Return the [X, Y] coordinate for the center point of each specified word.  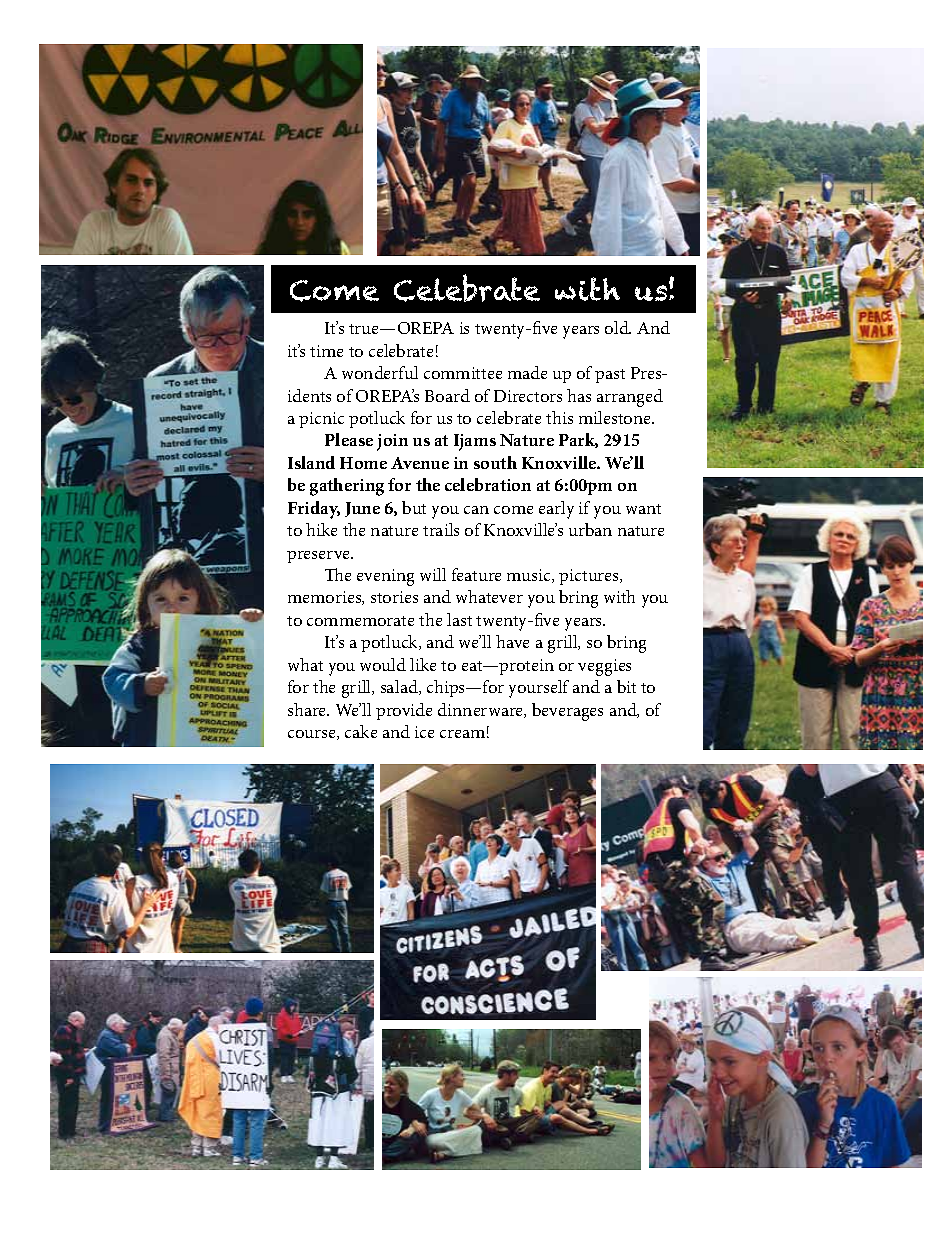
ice [424, 732]
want [643, 509]
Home [363, 463]
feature [476, 574]
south [495, 462]
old [618, 327]
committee [463, 373]
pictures [590, 577]
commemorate [360, 621]
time [326, 351]
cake [361, 731]
